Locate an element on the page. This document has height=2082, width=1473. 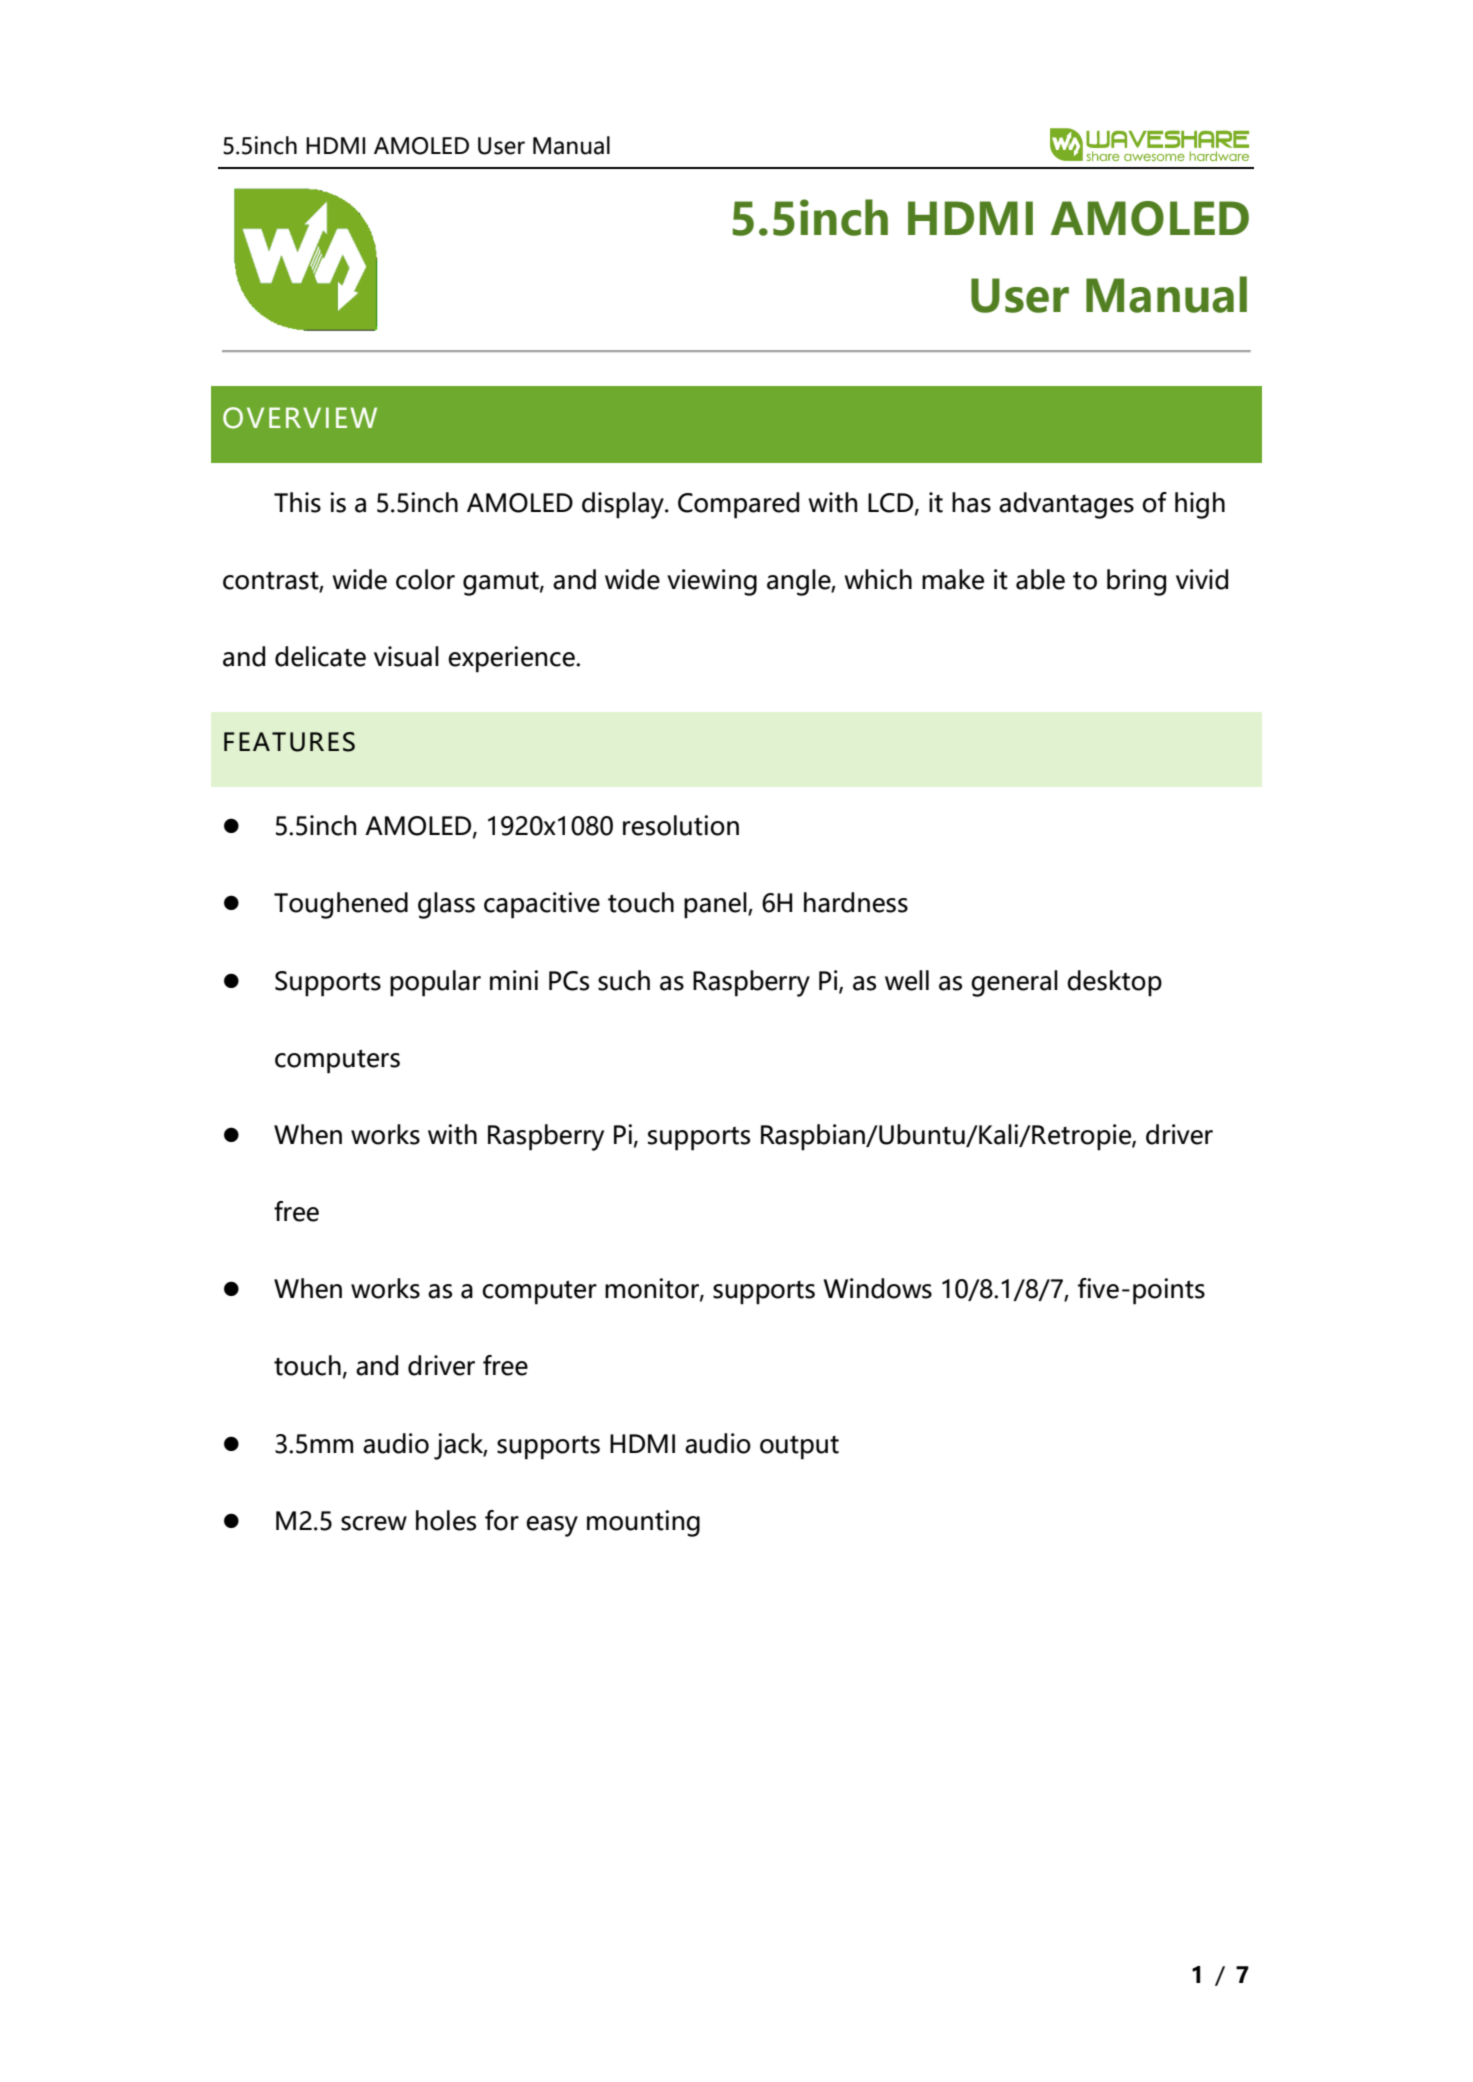
output is located at coordinates (799, 1447).
